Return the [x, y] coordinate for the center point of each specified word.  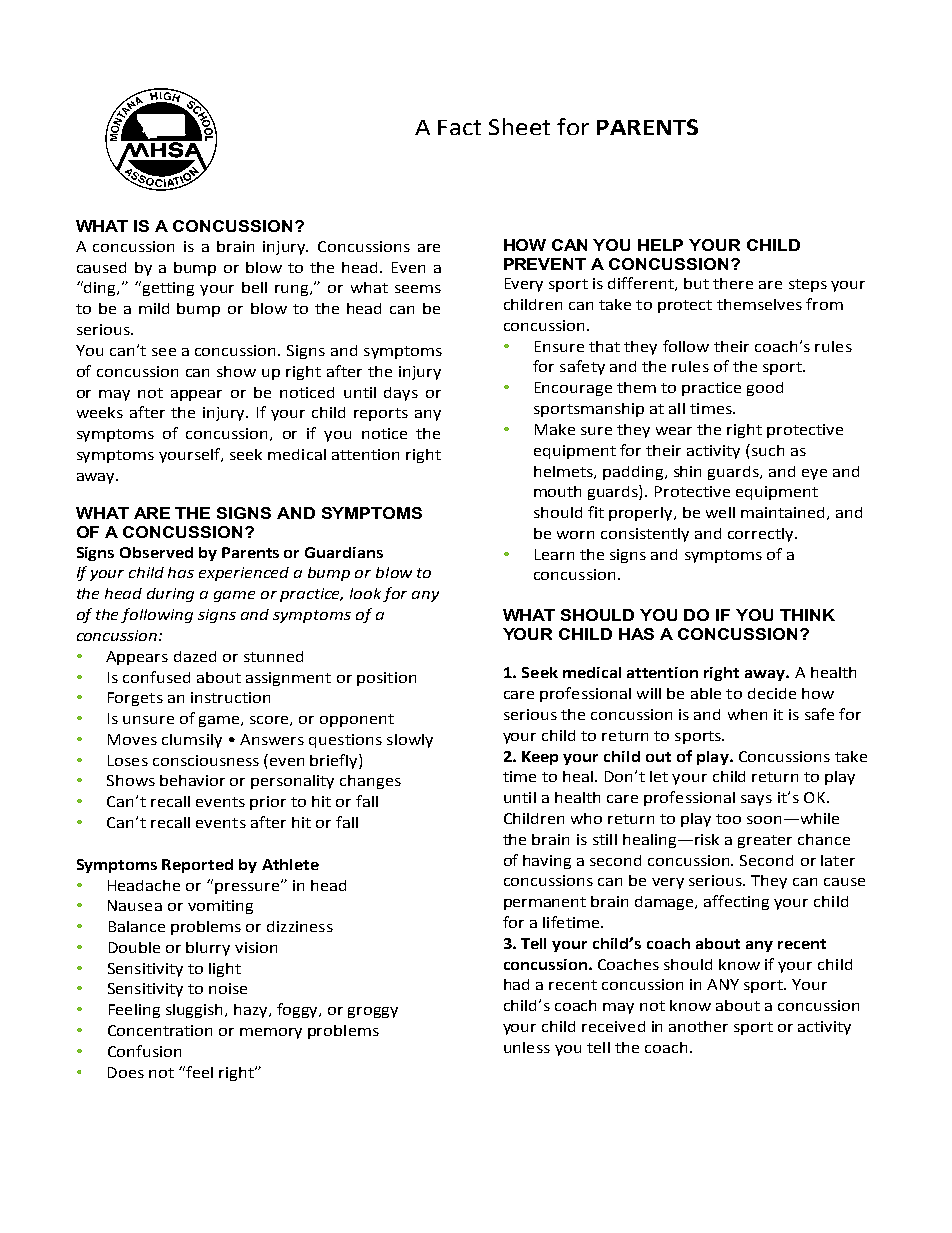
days [401, 394]
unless [527, 1047]
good [765, 389]
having [547, 862]
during [170, 595]
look [367, 595]
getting [167, 288]
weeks [100, 412]
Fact [459, 127]
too [728, 819]
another [698, 1026]
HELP [660, 245]
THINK [807, 615]
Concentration [160, 1030]
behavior [192, 780]
